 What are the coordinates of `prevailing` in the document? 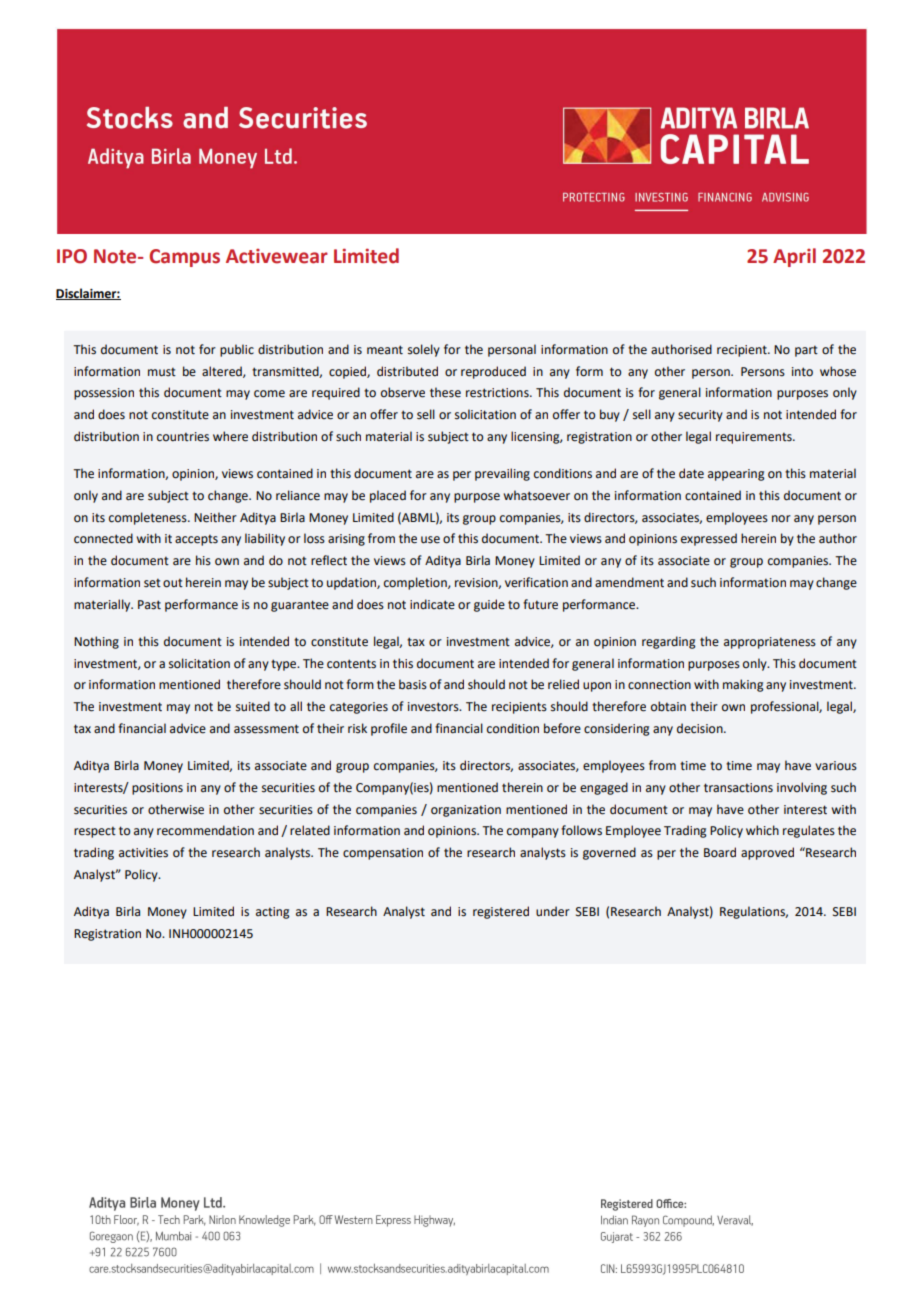 It's located at (502, 474).
